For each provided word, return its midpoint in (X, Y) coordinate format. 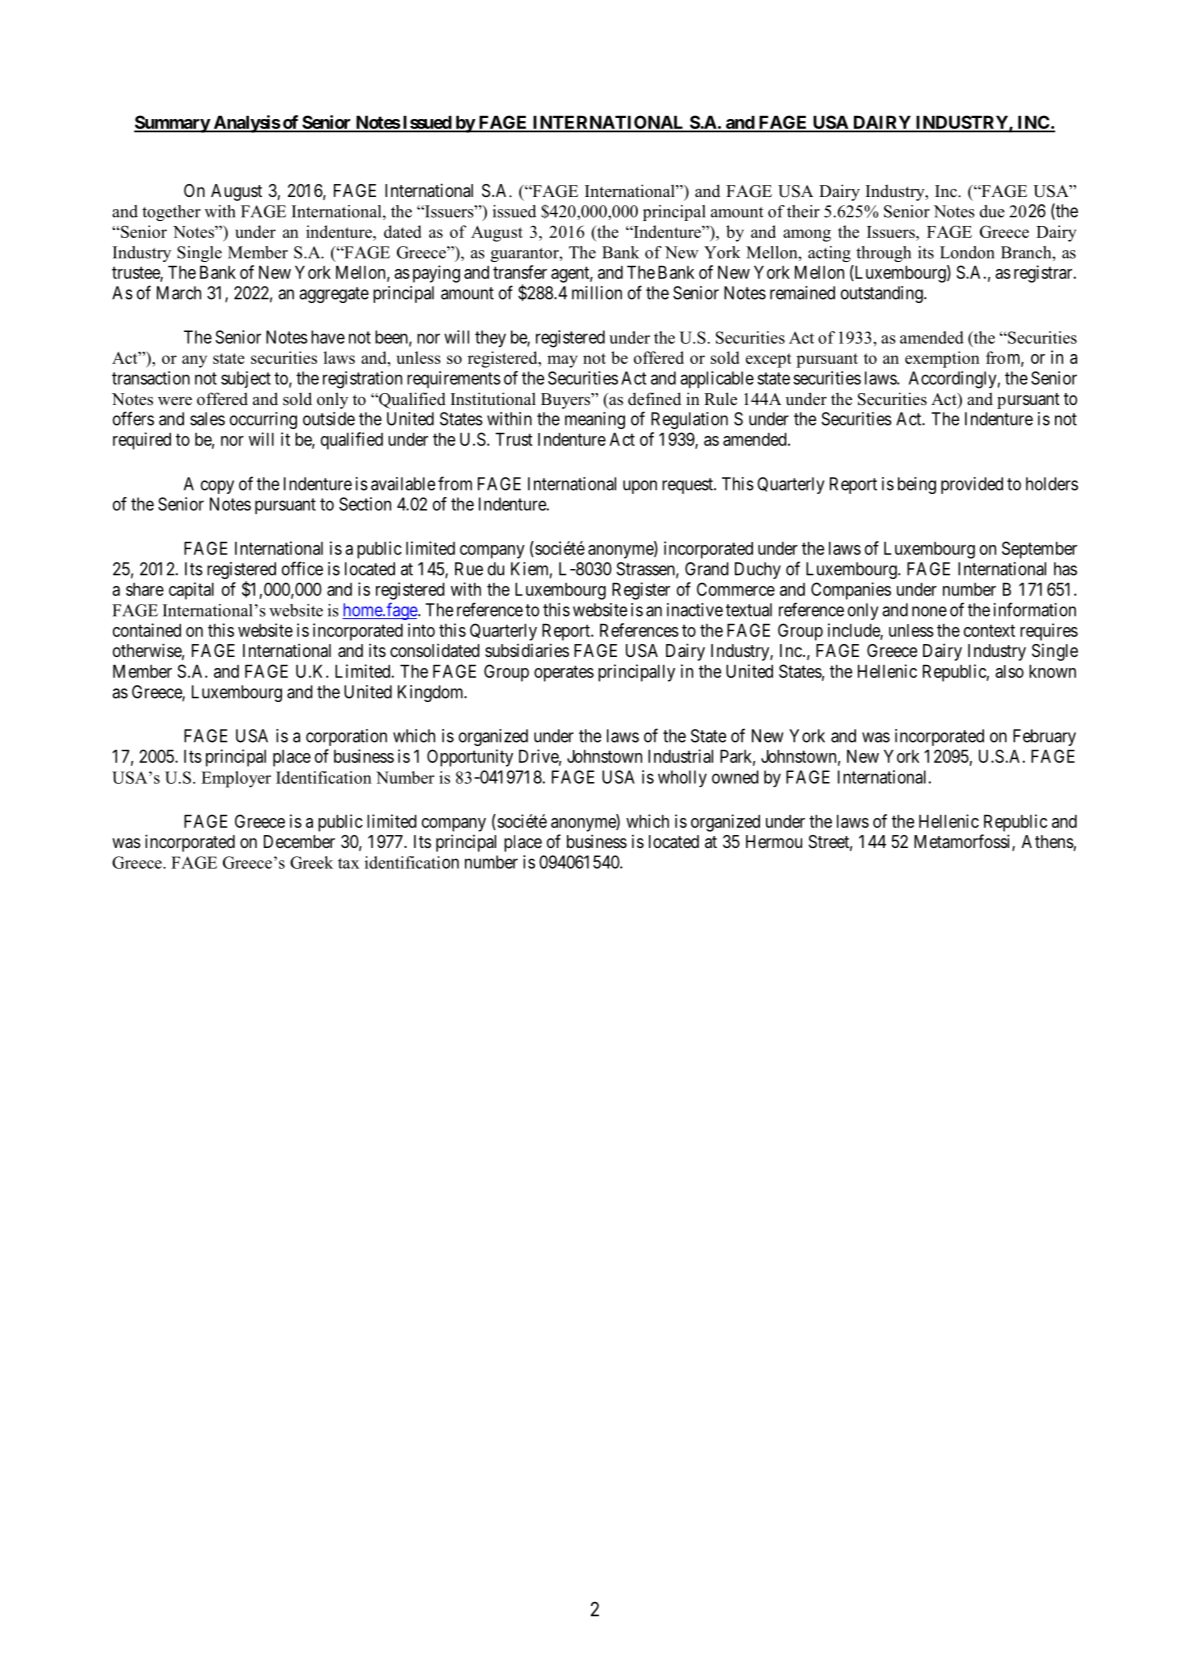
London (967, 252)
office (302, 568)
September (1039, 550)
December (299, 841)
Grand (707, 569)
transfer (520, 272)
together (171, 213)
